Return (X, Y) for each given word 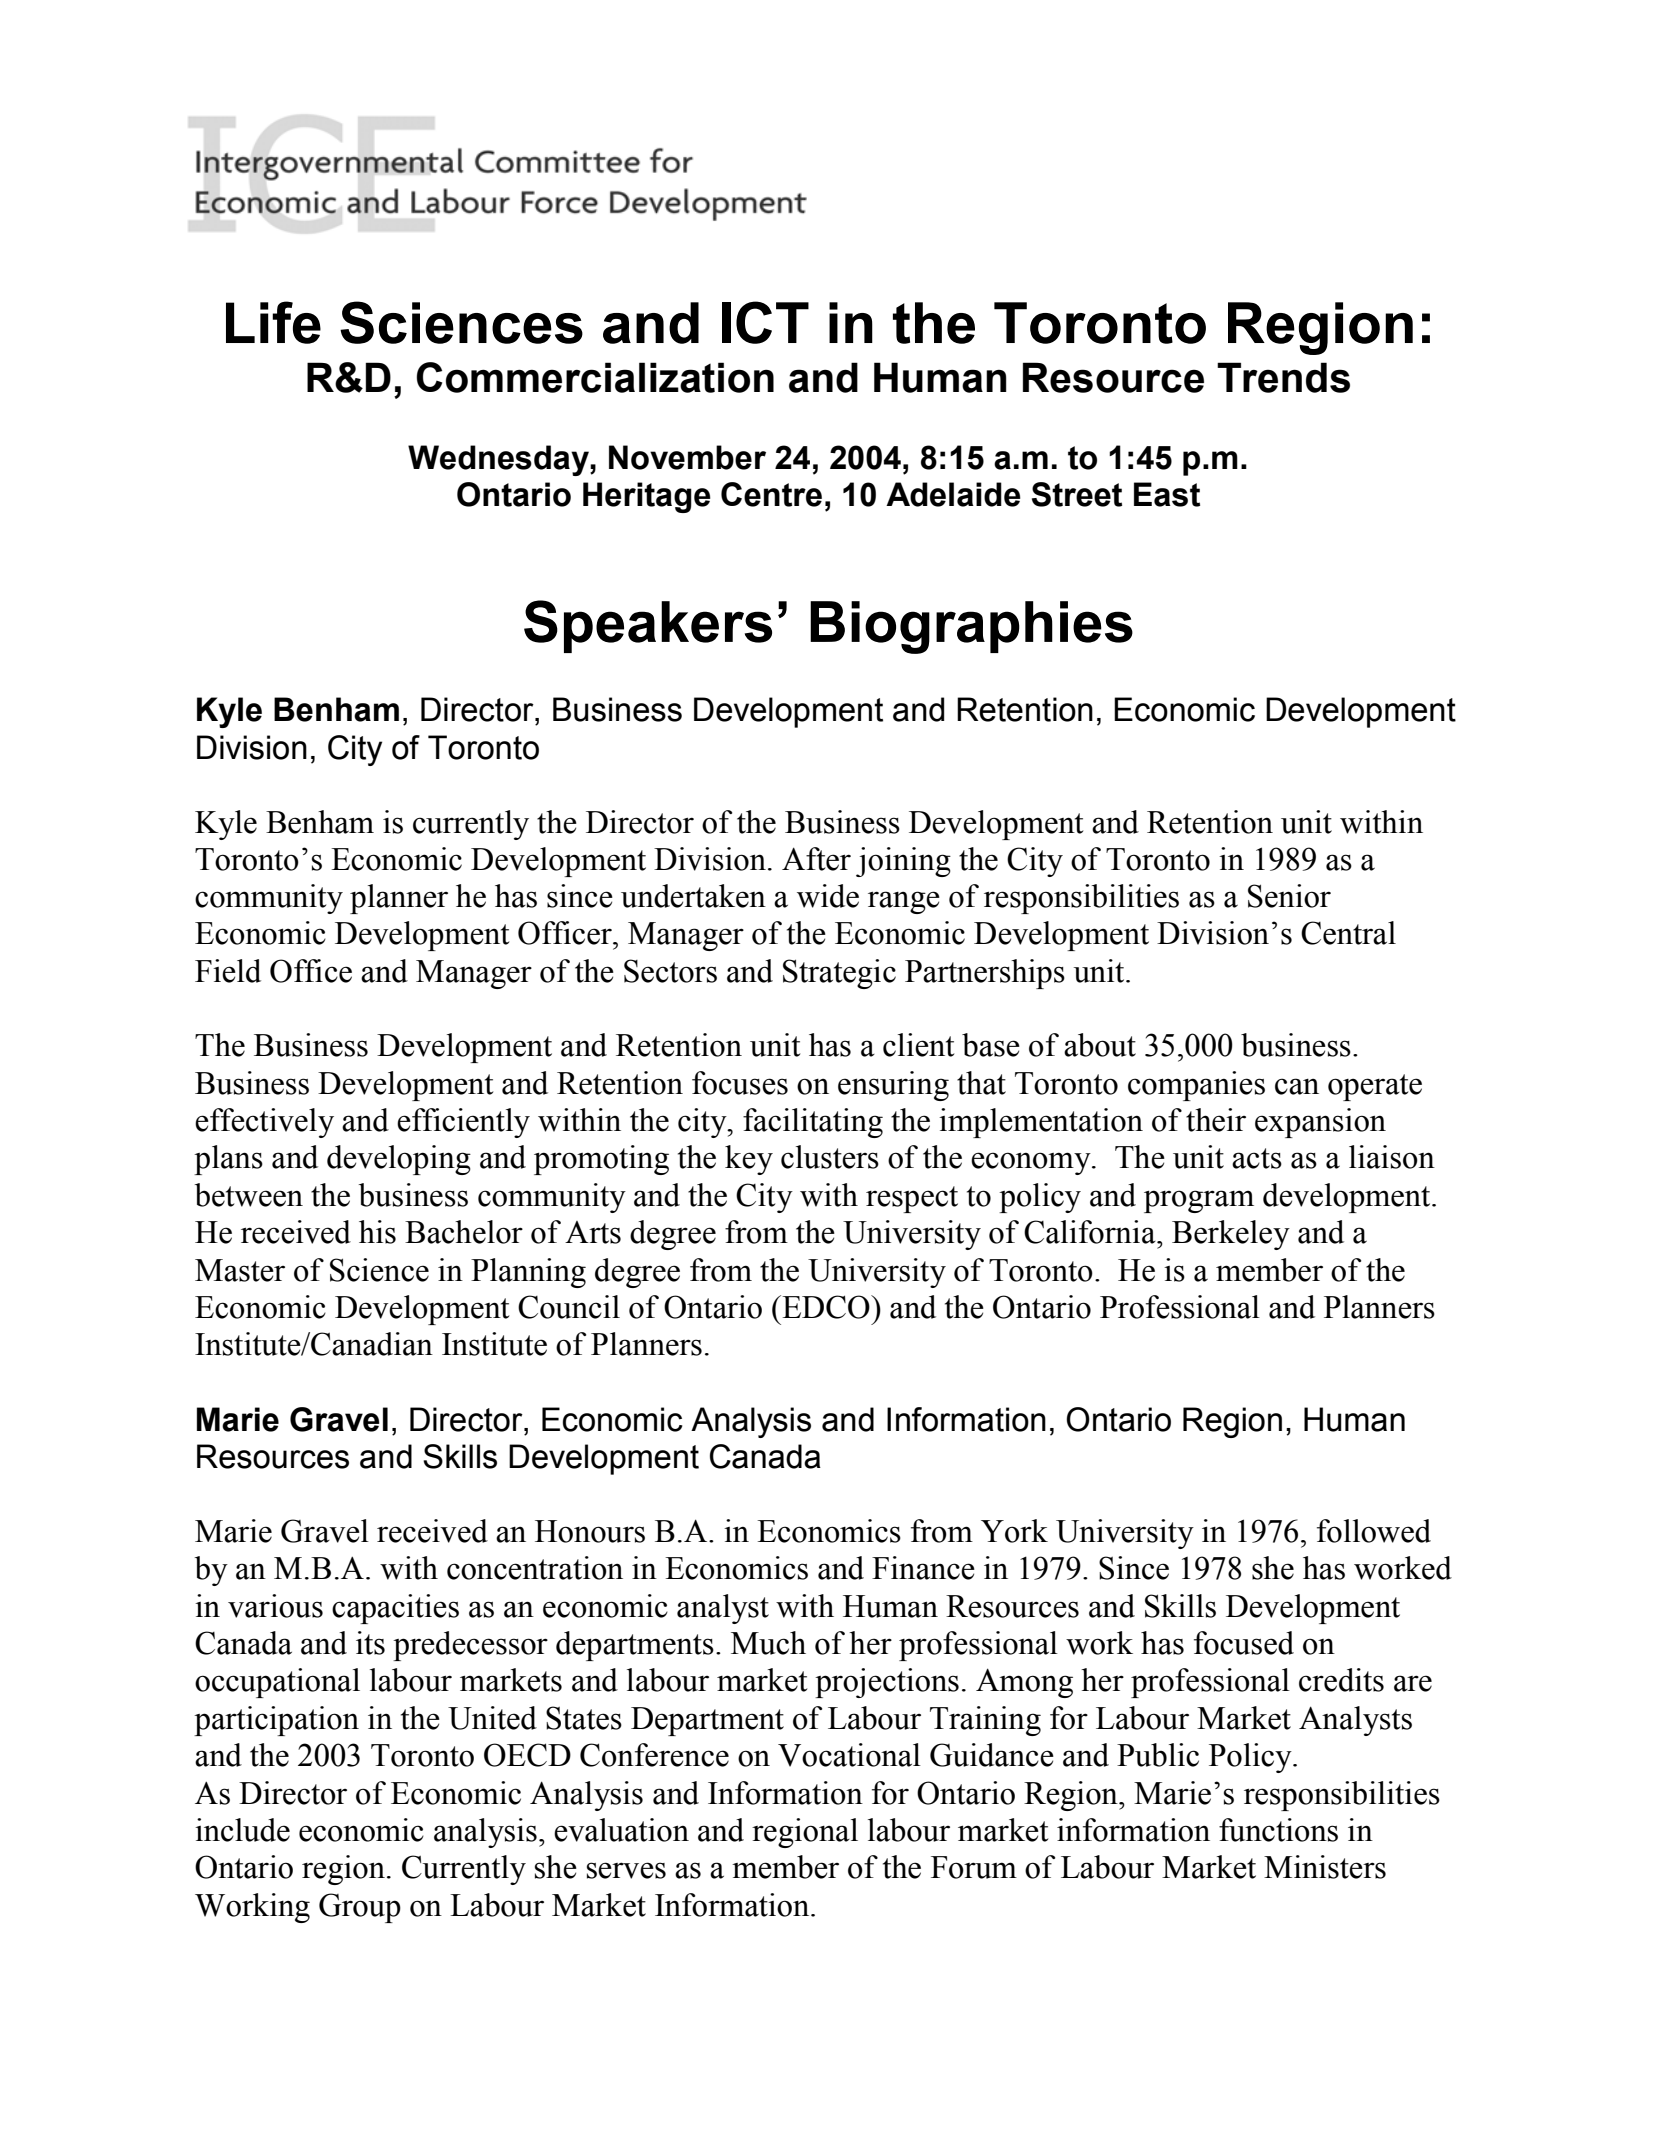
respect (912, 1199)
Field (228, 971)
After (816, 859)
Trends (1283, 377)
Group (360, 1908)
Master (240, 1270)
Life (273, 322)
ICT (765, 322)
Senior (1289, 896)
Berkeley (1231, 1235)
